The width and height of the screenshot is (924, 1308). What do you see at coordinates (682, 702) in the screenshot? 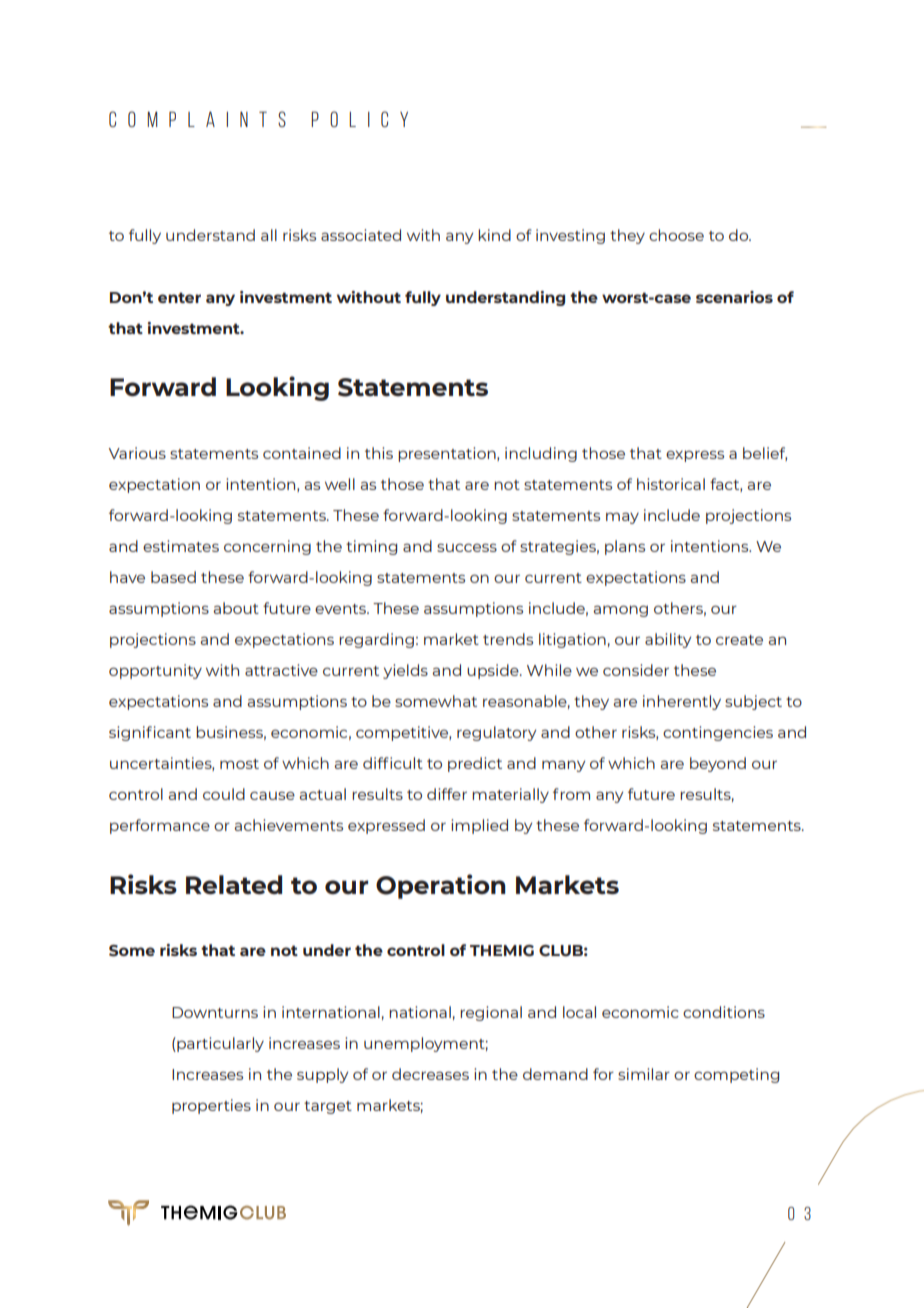
I see `inherently` at bounding box center [682, 702].
